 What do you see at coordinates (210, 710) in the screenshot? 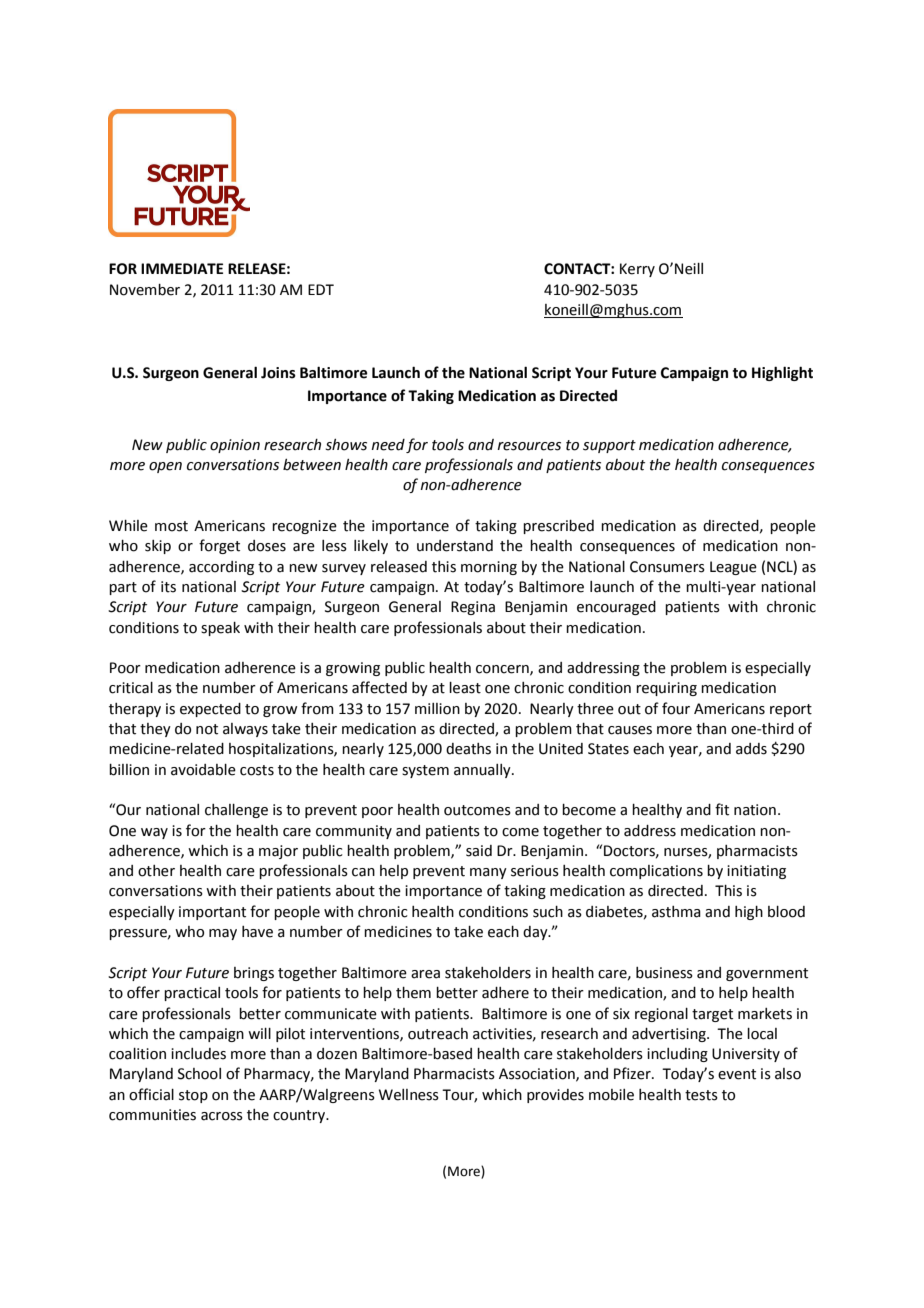
I see `expected` at bounding box center [210, 710].
